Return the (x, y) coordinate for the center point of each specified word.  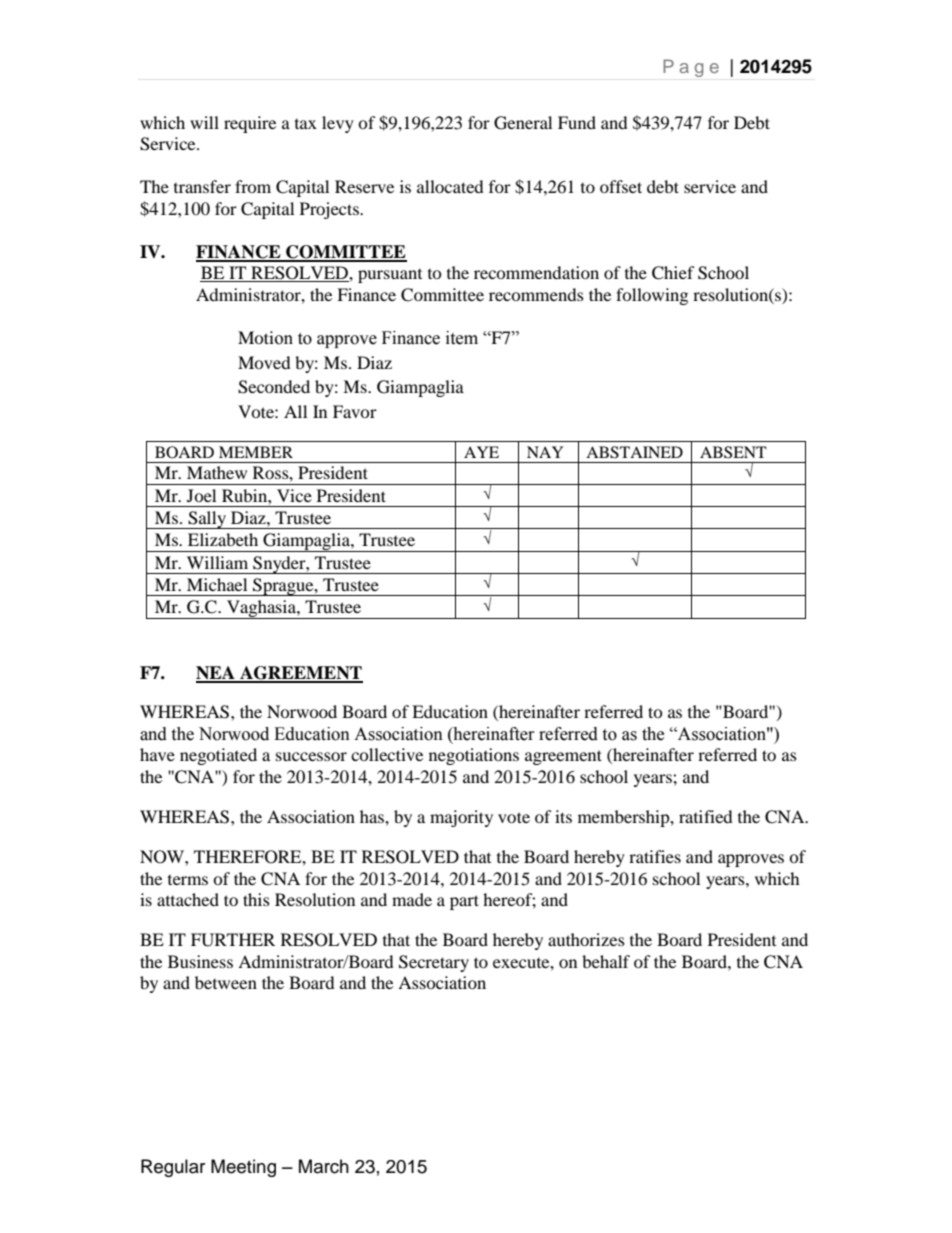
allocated (450, 186)
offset (621, 186)
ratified (706, 816)
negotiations (474, 756)
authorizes (586, 939)
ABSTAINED (634, 452)
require (250, 124)
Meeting (243, 1168)
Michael (217, 584)
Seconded (274, 387)
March (324, 1166)
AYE (481, 452)
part (464, 902)
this (256, 899)
